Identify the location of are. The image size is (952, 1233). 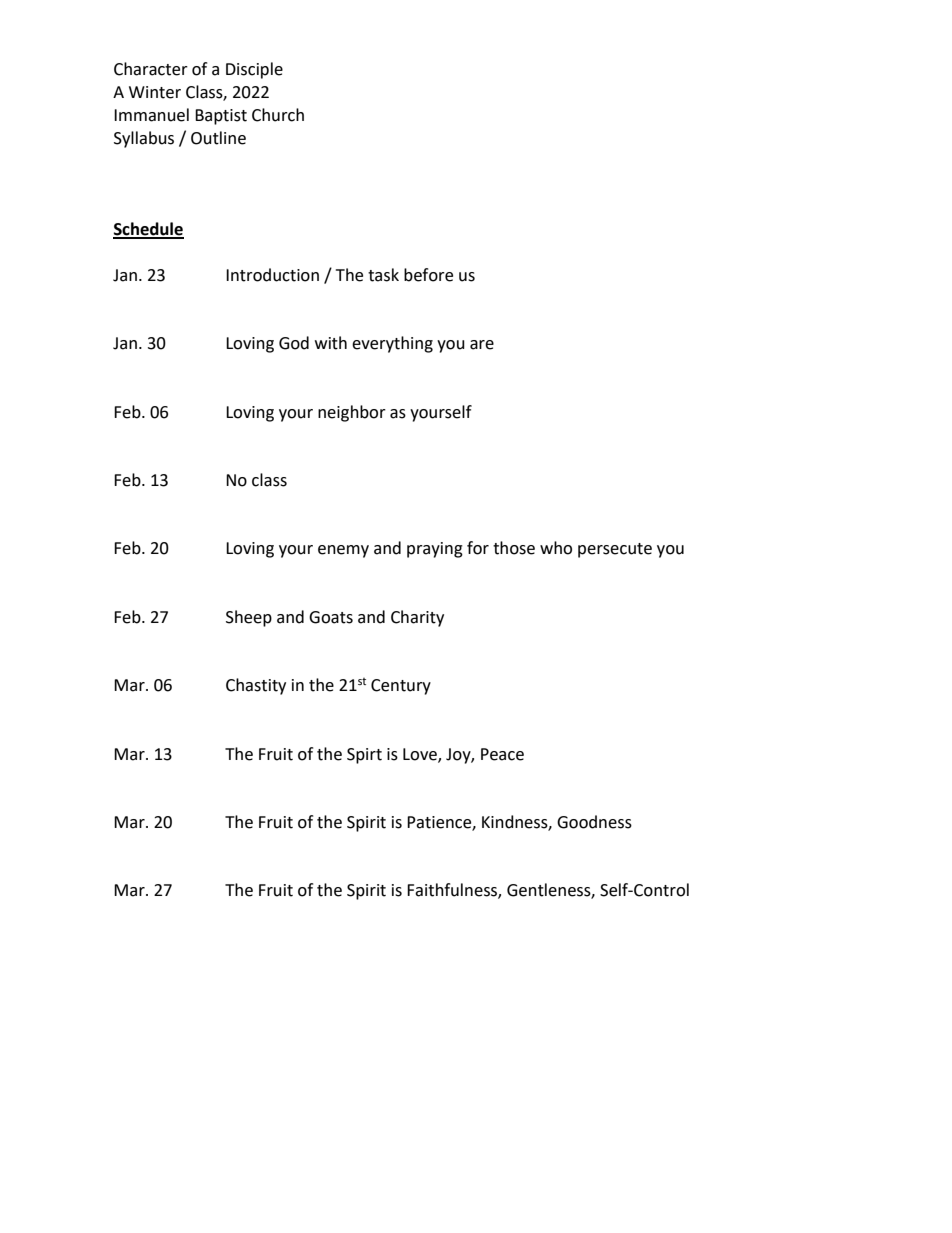
(482, 345).
